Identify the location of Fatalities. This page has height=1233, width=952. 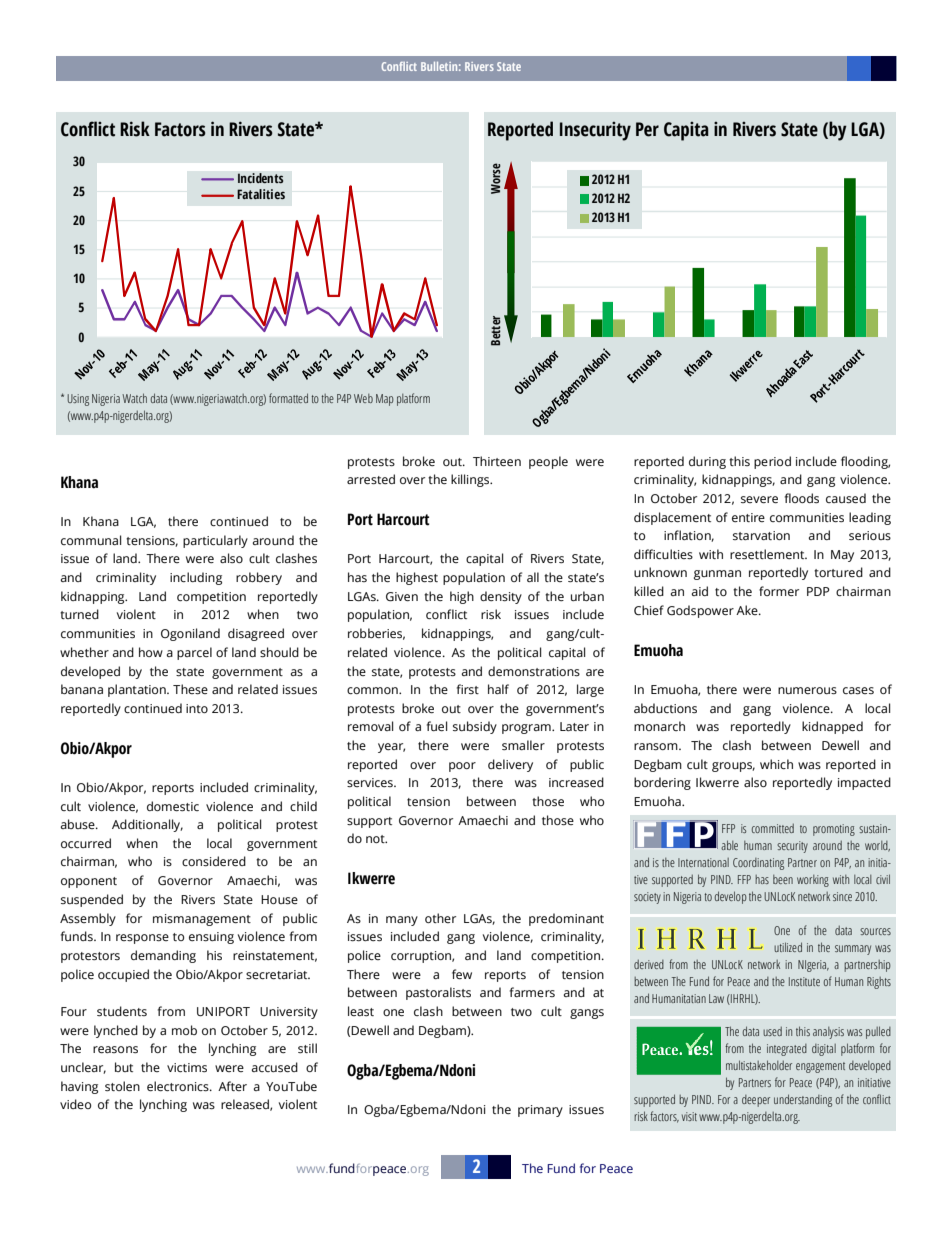
(261, 194).
